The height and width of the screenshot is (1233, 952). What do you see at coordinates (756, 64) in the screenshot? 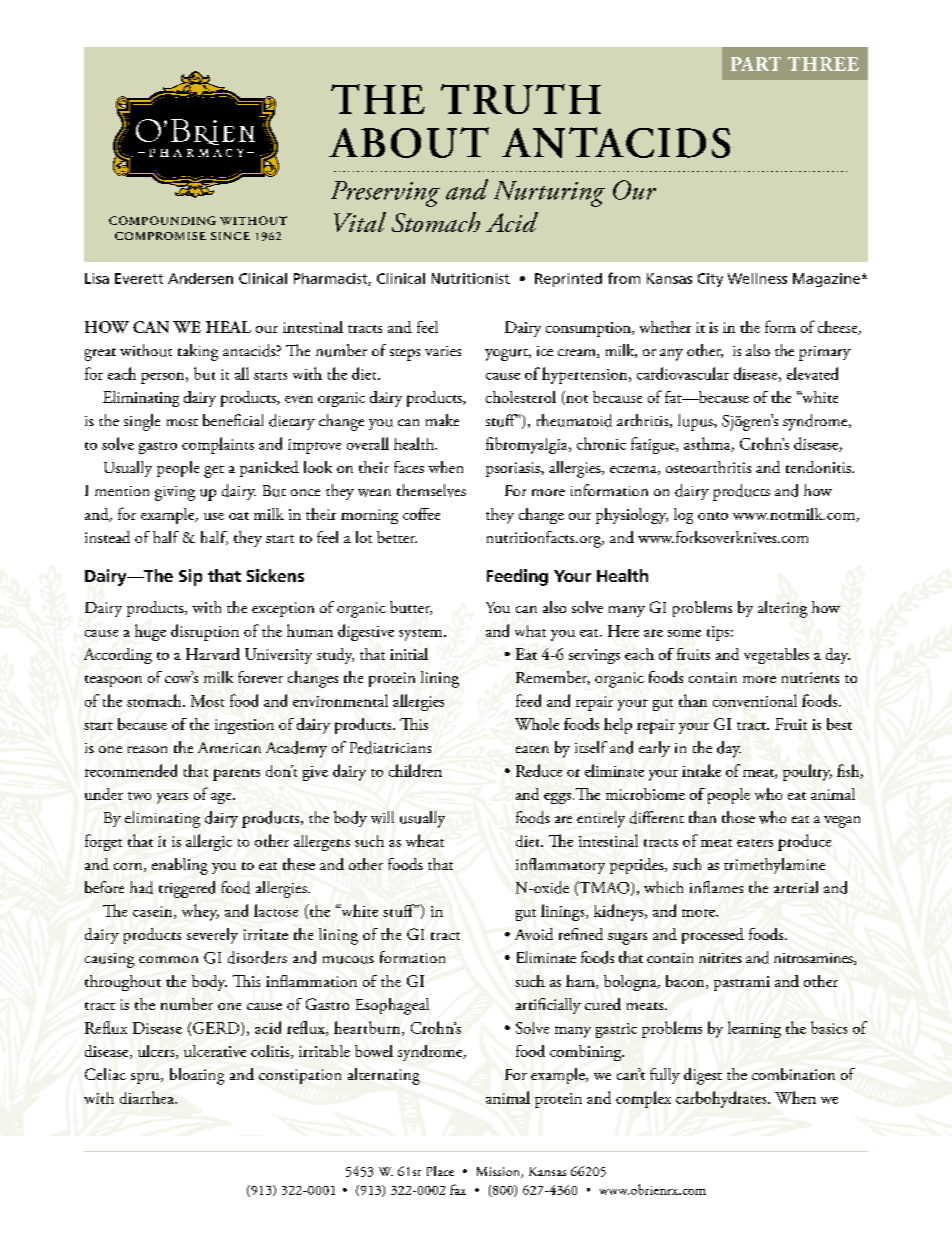
I see `PART` at bounding box center [756, 64].
